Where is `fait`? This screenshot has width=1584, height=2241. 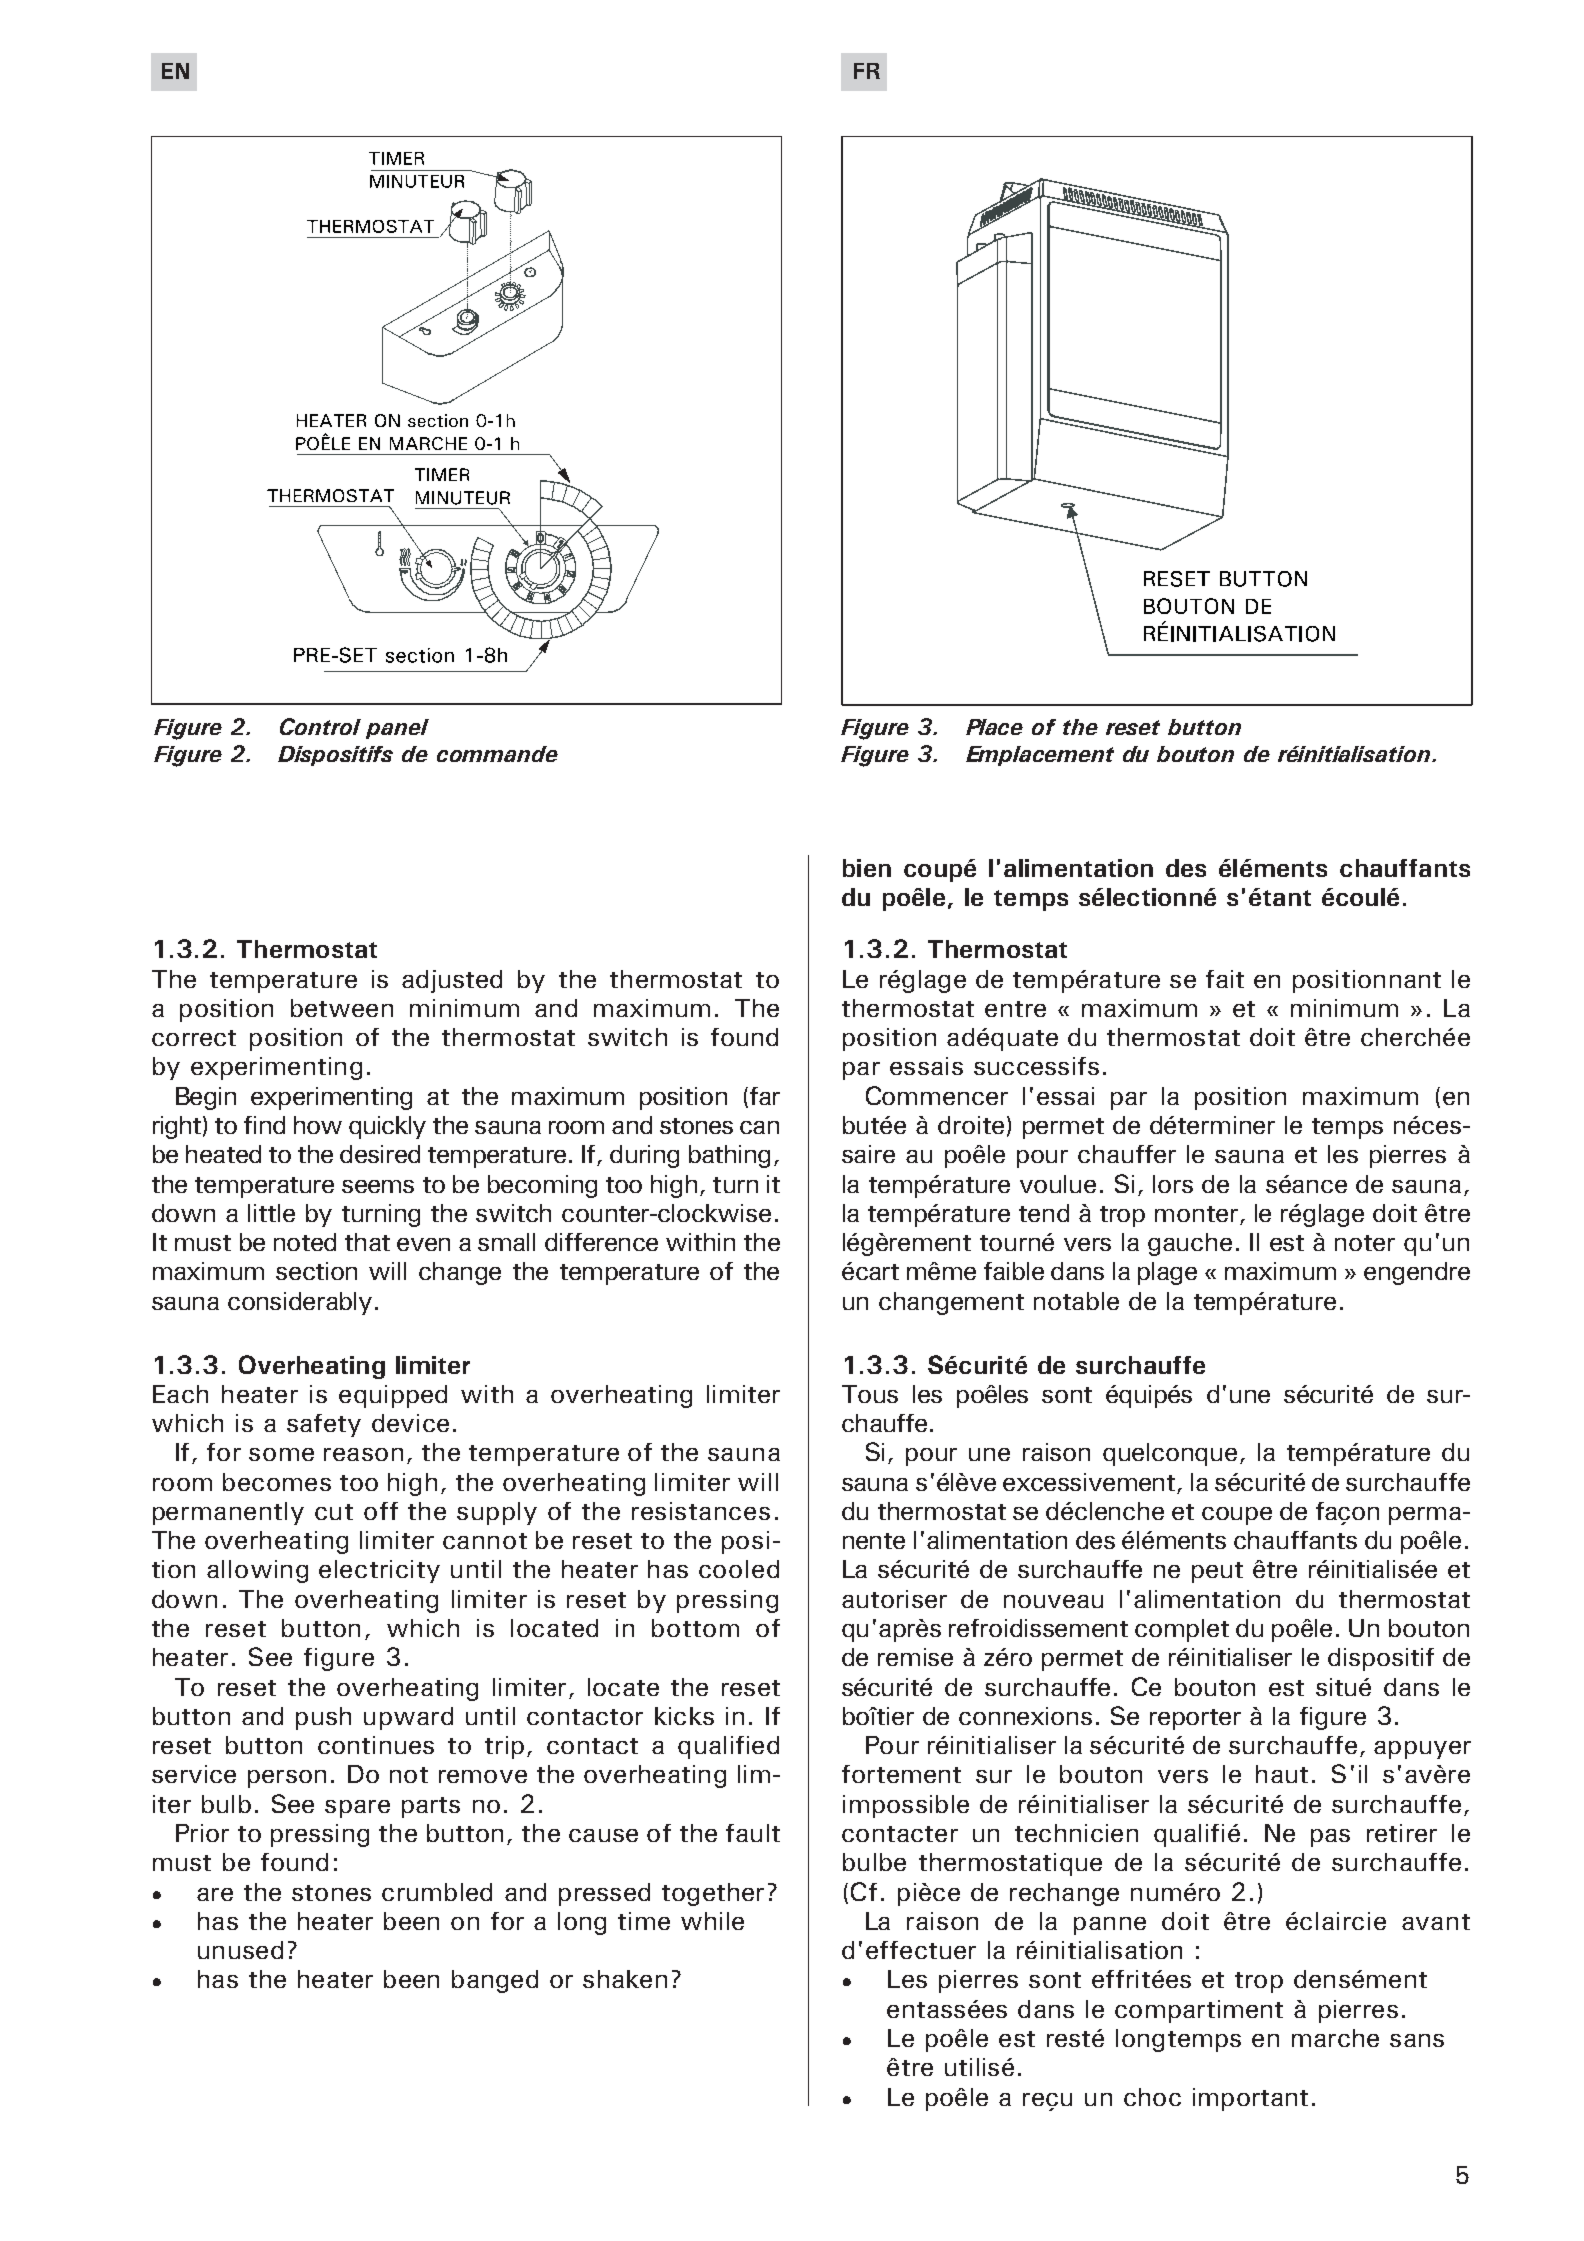 fait is located at coordinates (1225, 979).
